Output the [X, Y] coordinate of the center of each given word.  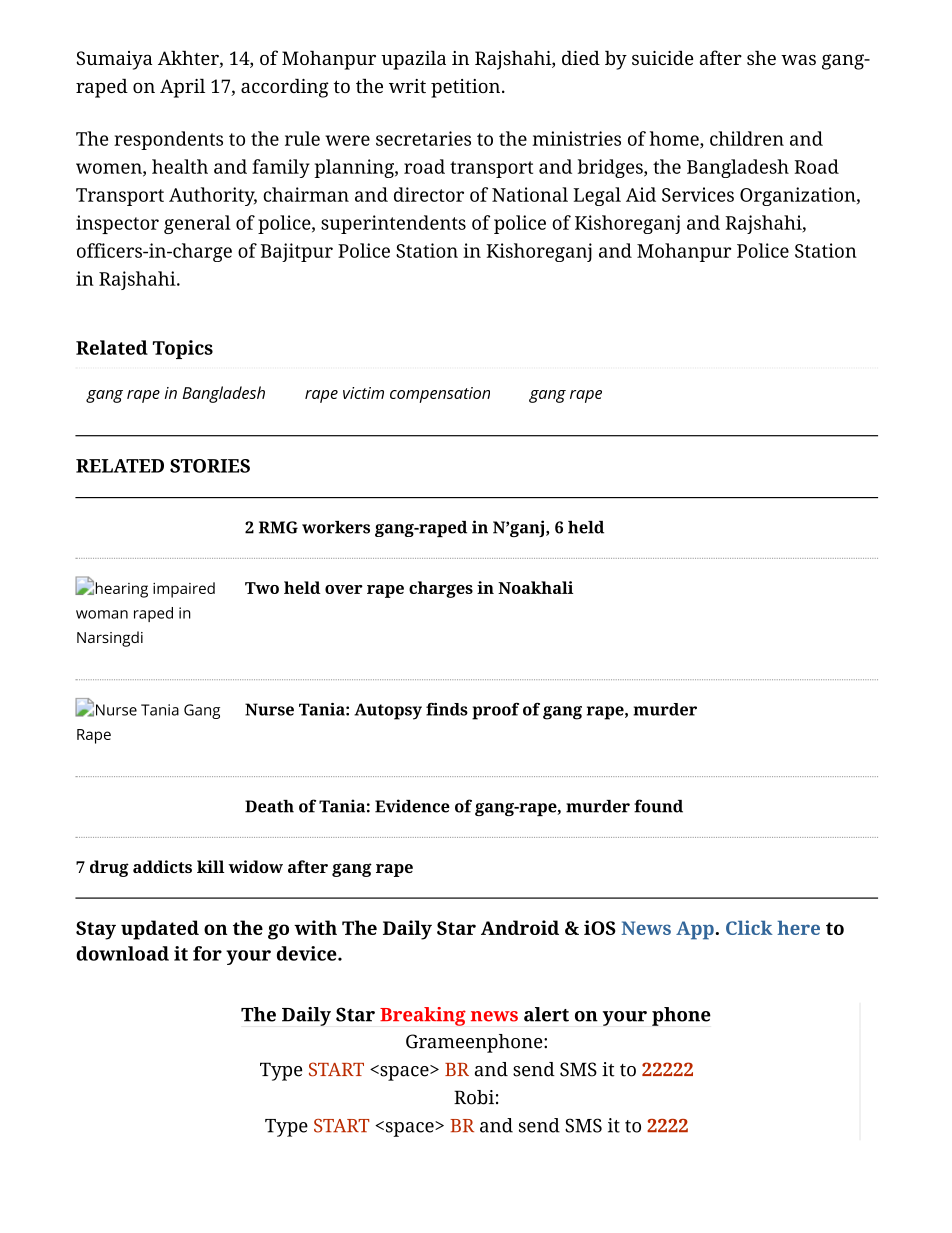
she [761, 57]
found [658, 806]
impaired [184, 590]
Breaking [423, 1016]
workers [336, 527]
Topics [183, 349]
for [207, 953]
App [695, 930]
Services [698, 194]
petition [465, 88]
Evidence [412, 806]
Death [269, 806]
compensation [440, 395]
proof [495, 711]
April [182, 88]
